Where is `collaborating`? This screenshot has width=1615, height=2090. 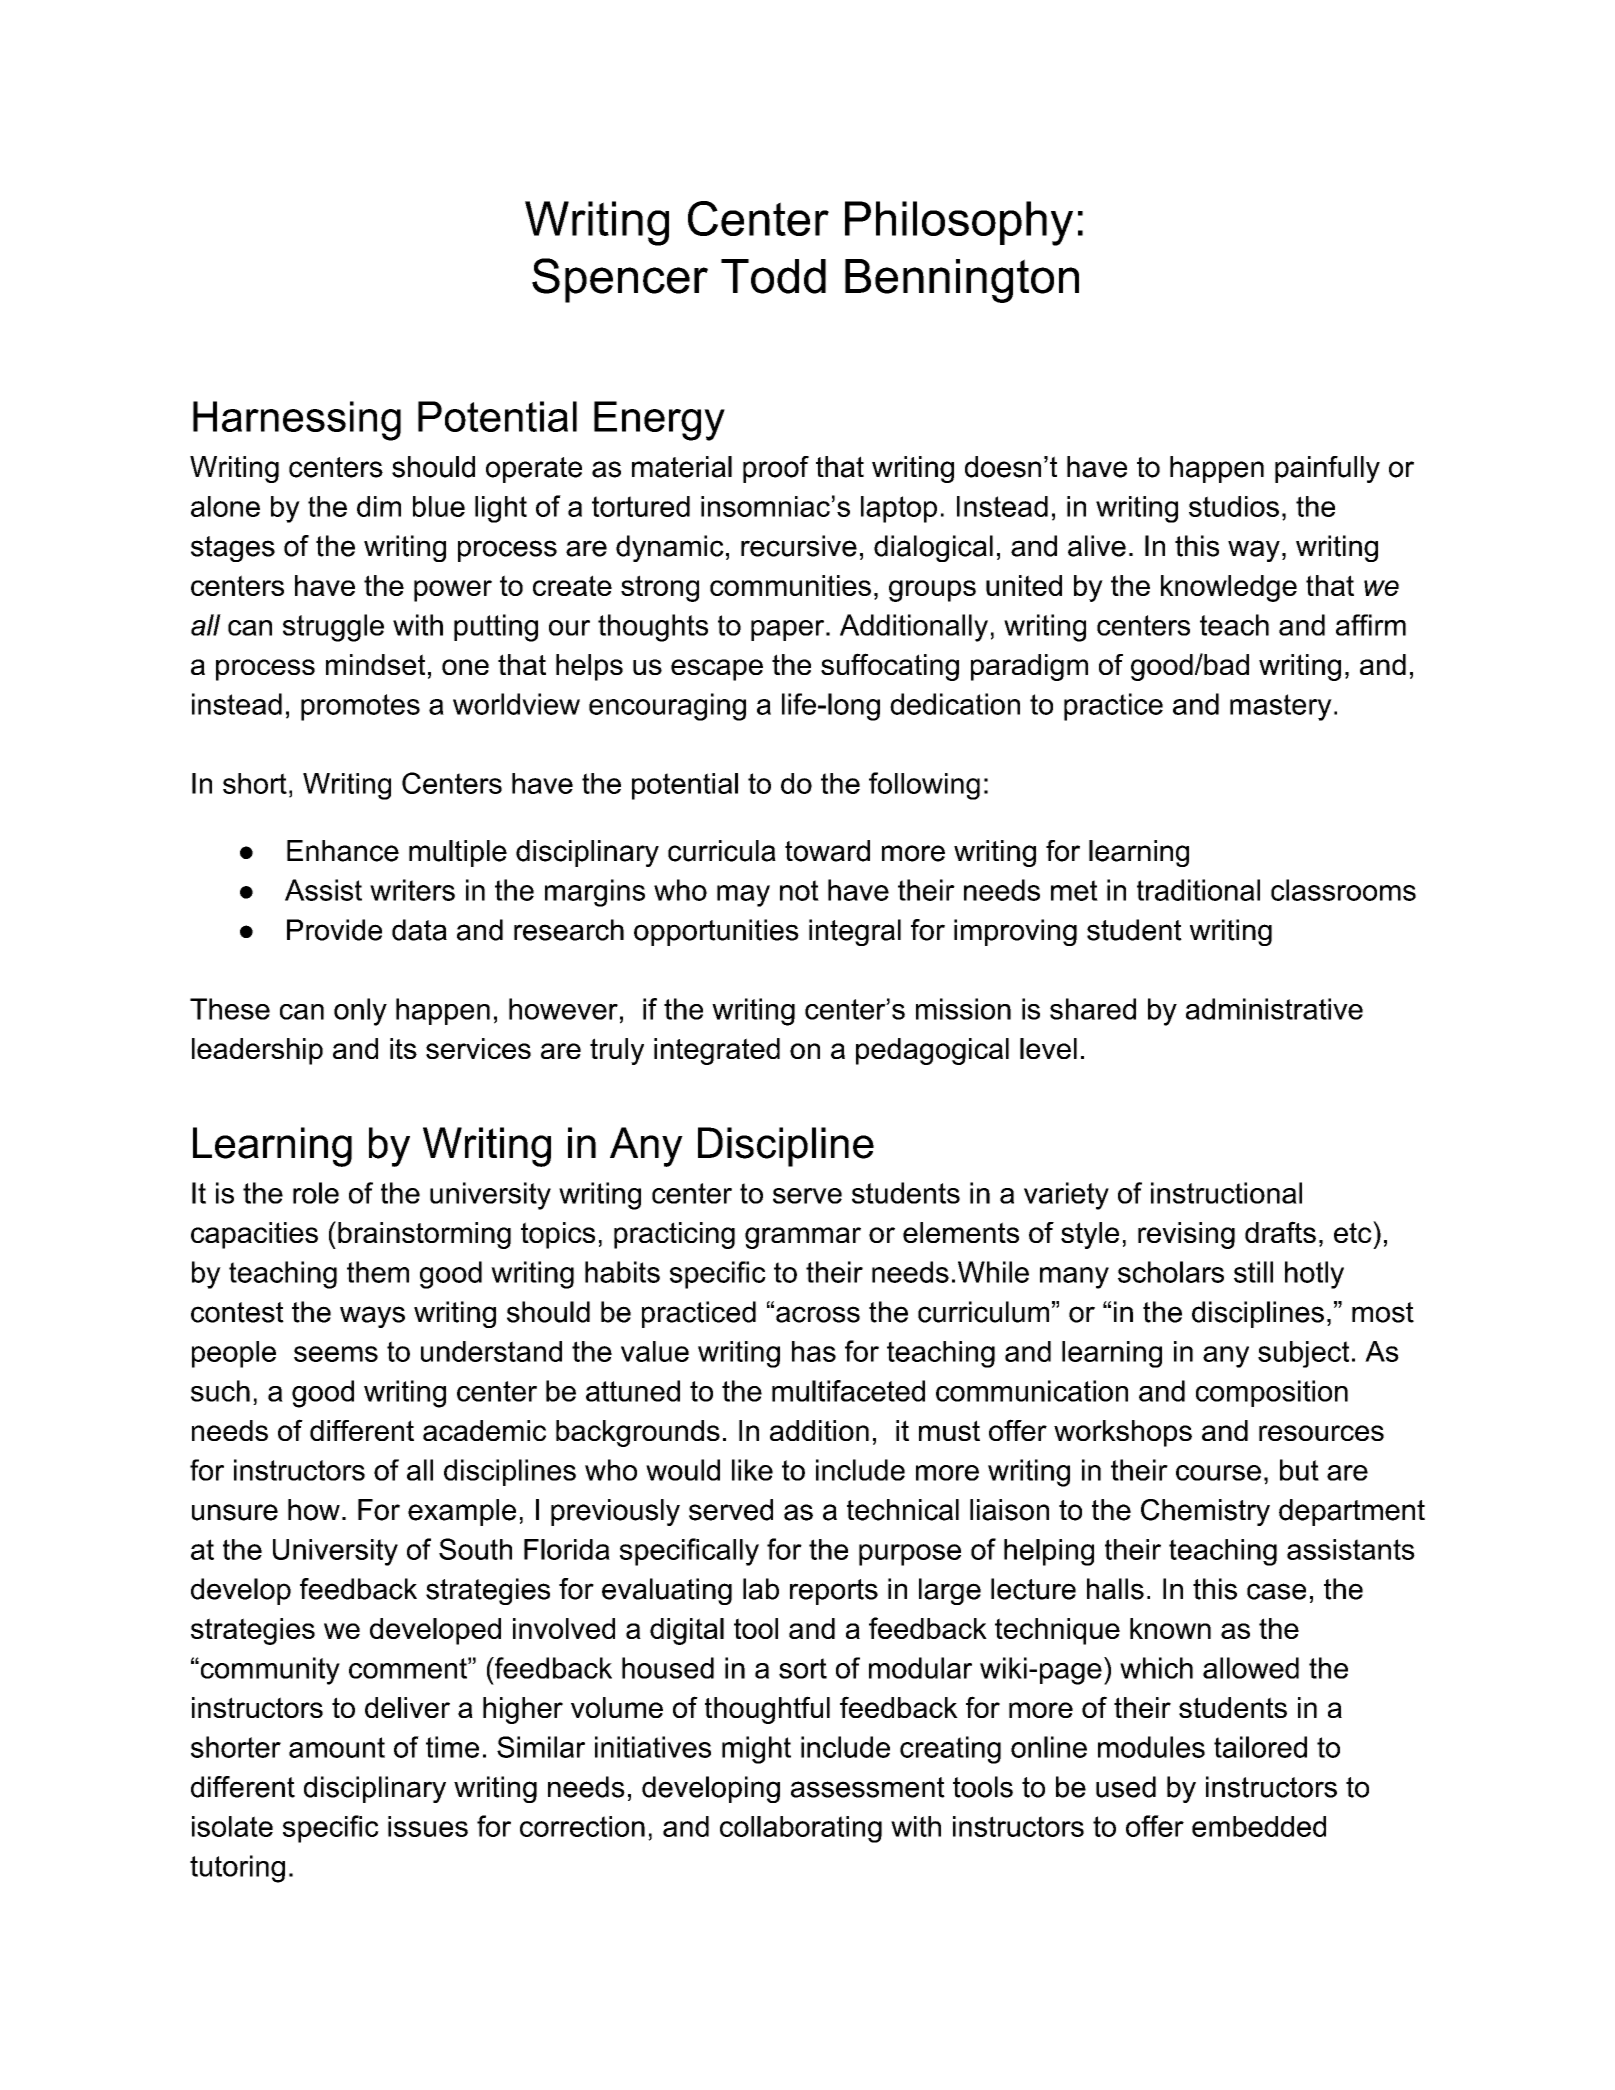
collaborating is located at coordinates (801, 1829).
